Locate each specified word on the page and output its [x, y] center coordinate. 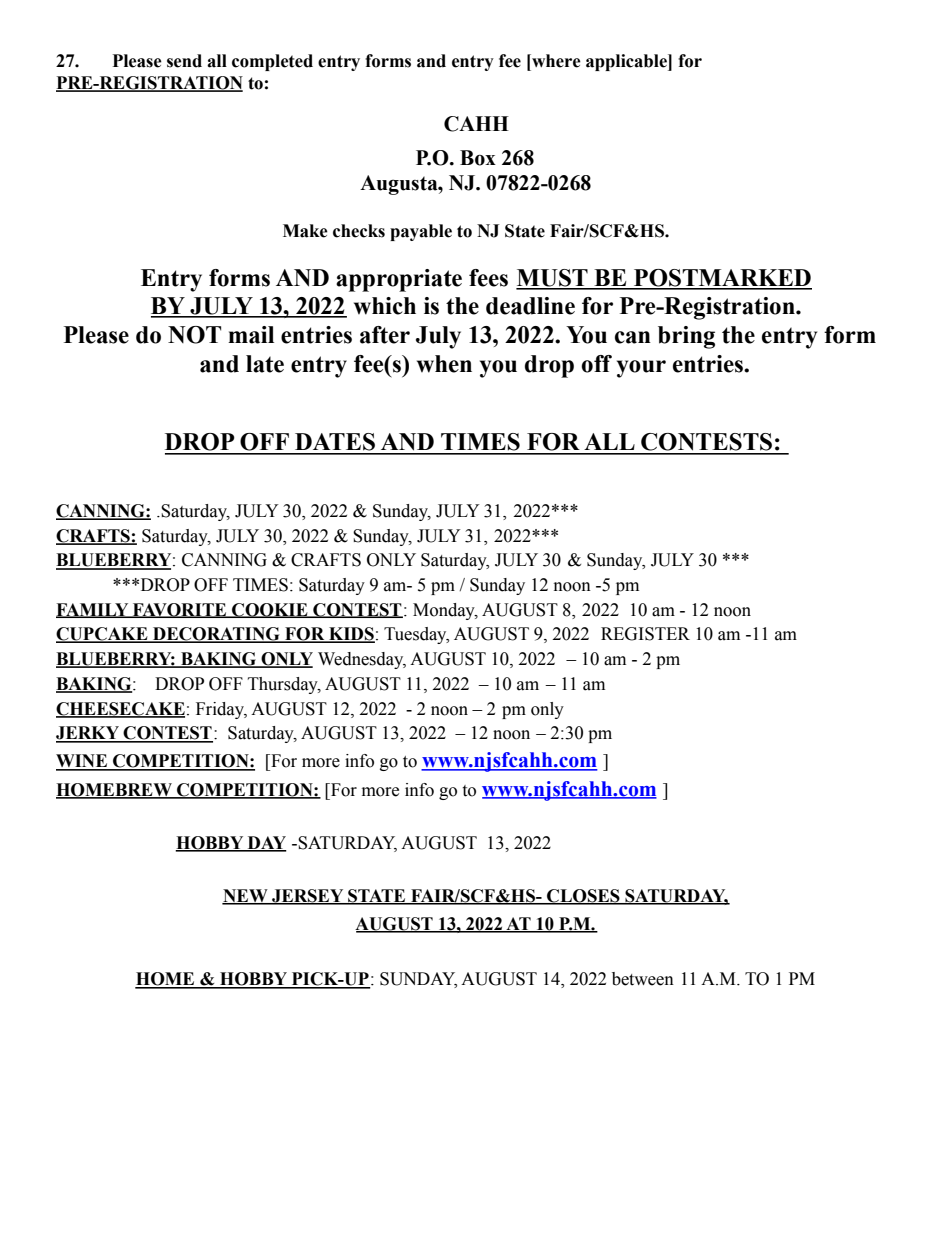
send [184, 61]
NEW [246, 897]
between [643, 979]
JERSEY [308, 897]
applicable [627, 62]
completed [272, 62]
